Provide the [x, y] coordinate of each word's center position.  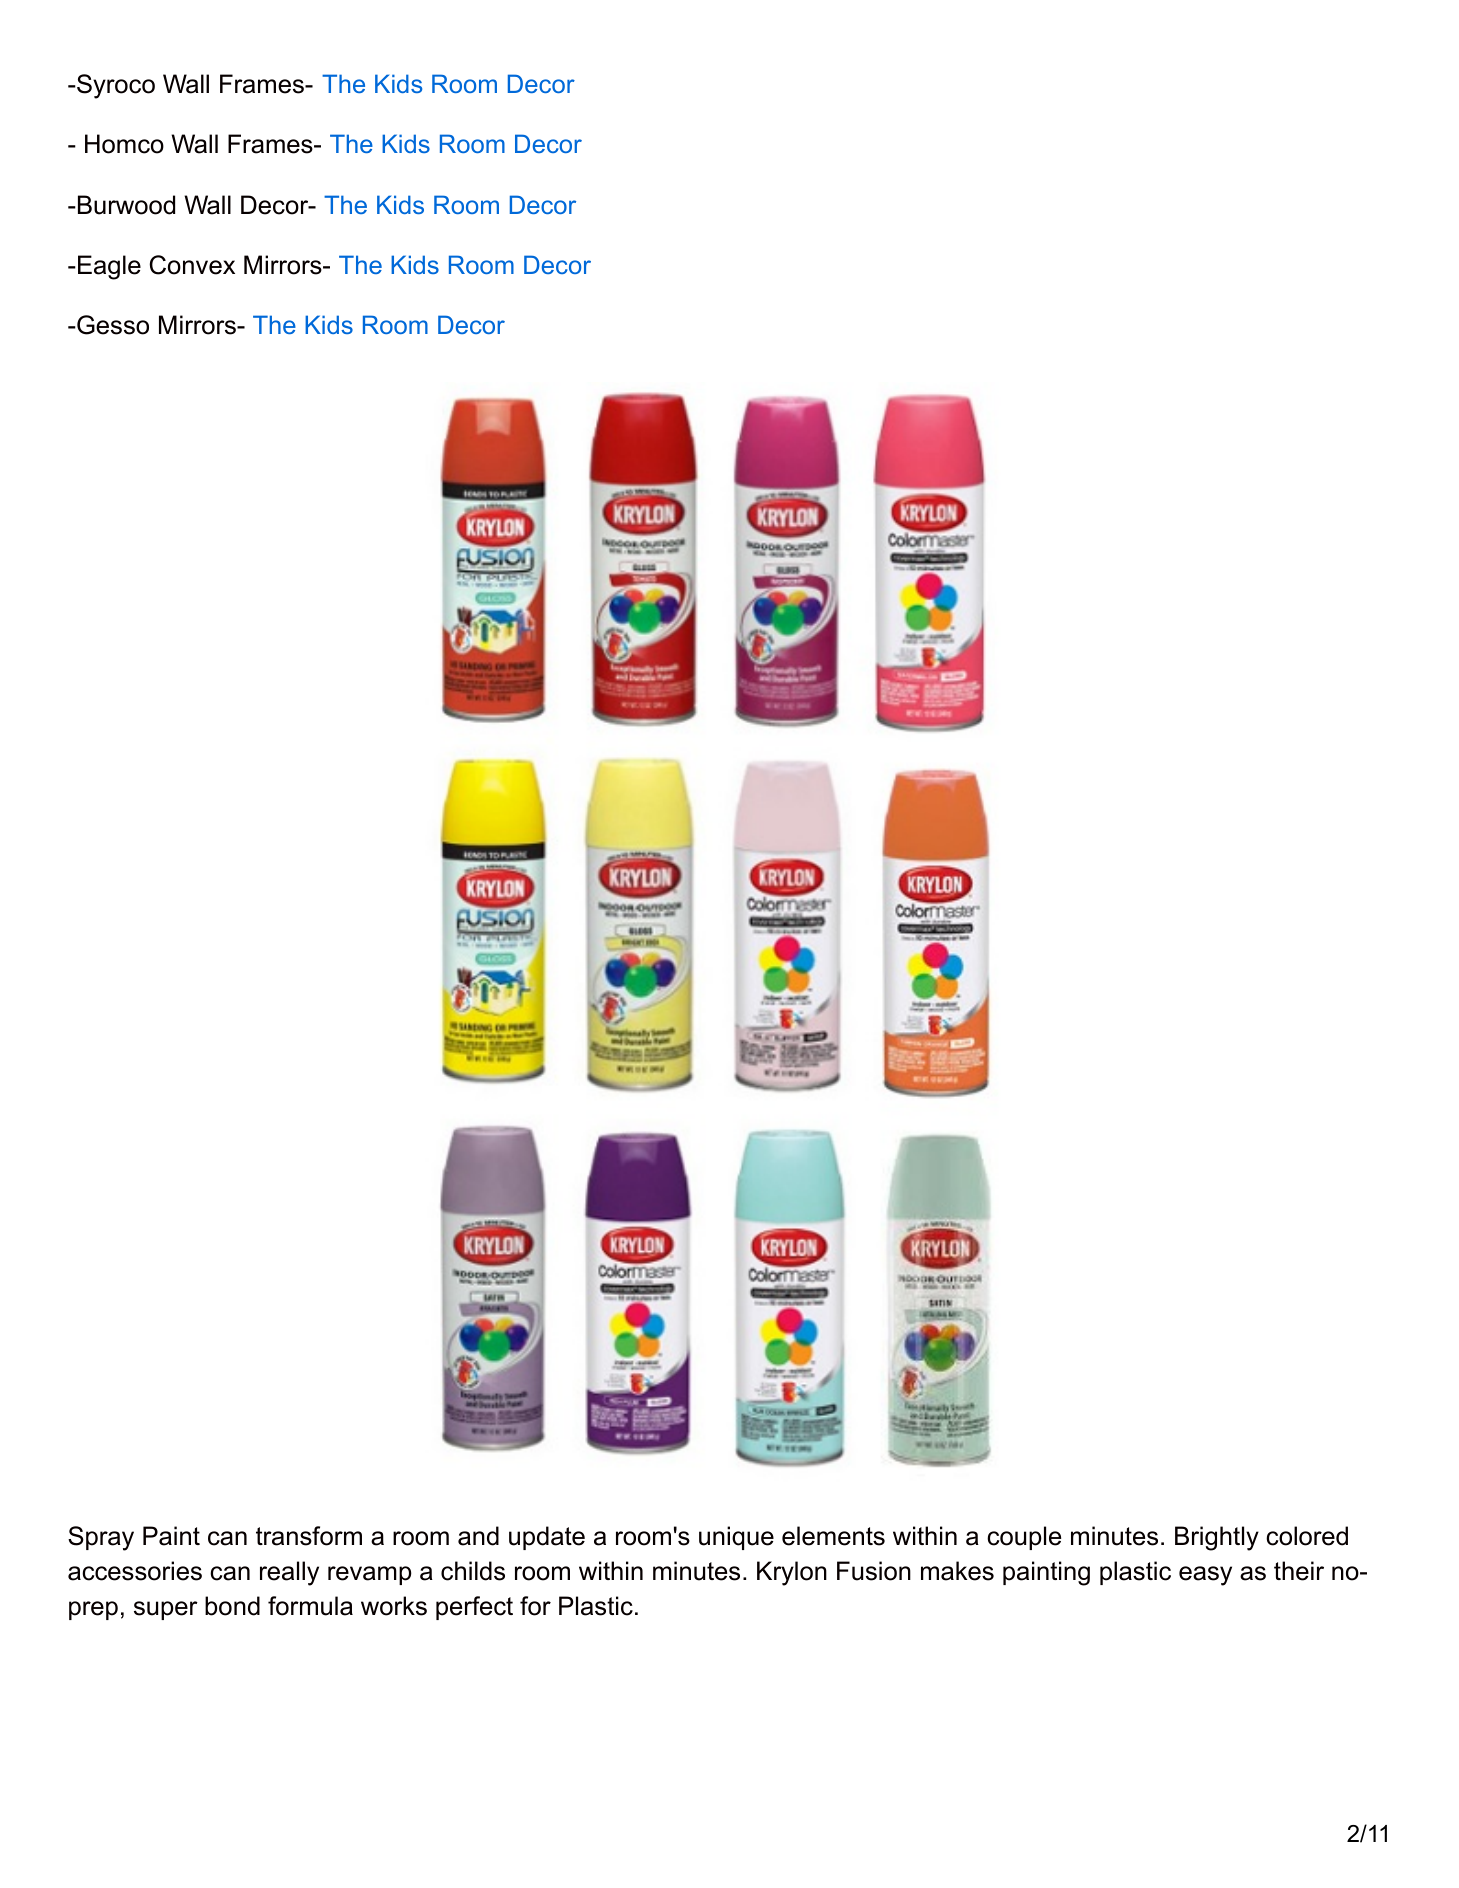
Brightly [1217, 1538]
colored [1307, 1536]
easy [1205, 1576]
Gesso [112, 325]
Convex [192, 265]
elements [833, 1536]
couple [1024, 1538]
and [478, 1536]
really [289, 1573]
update [547, 1538]
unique [736, 1538]
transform [309, 1536]
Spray [101, 1538]
